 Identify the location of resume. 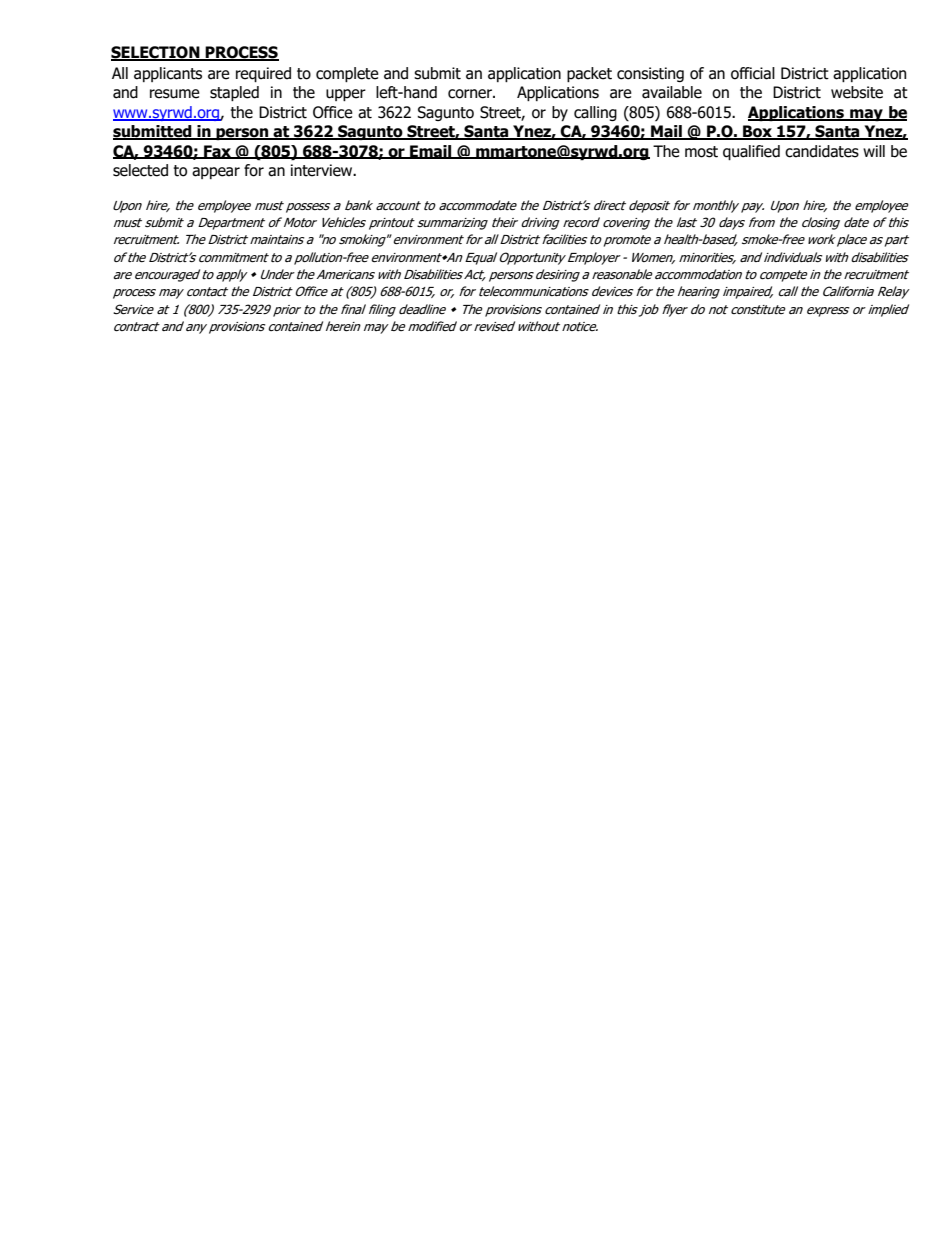
(175, 94).
